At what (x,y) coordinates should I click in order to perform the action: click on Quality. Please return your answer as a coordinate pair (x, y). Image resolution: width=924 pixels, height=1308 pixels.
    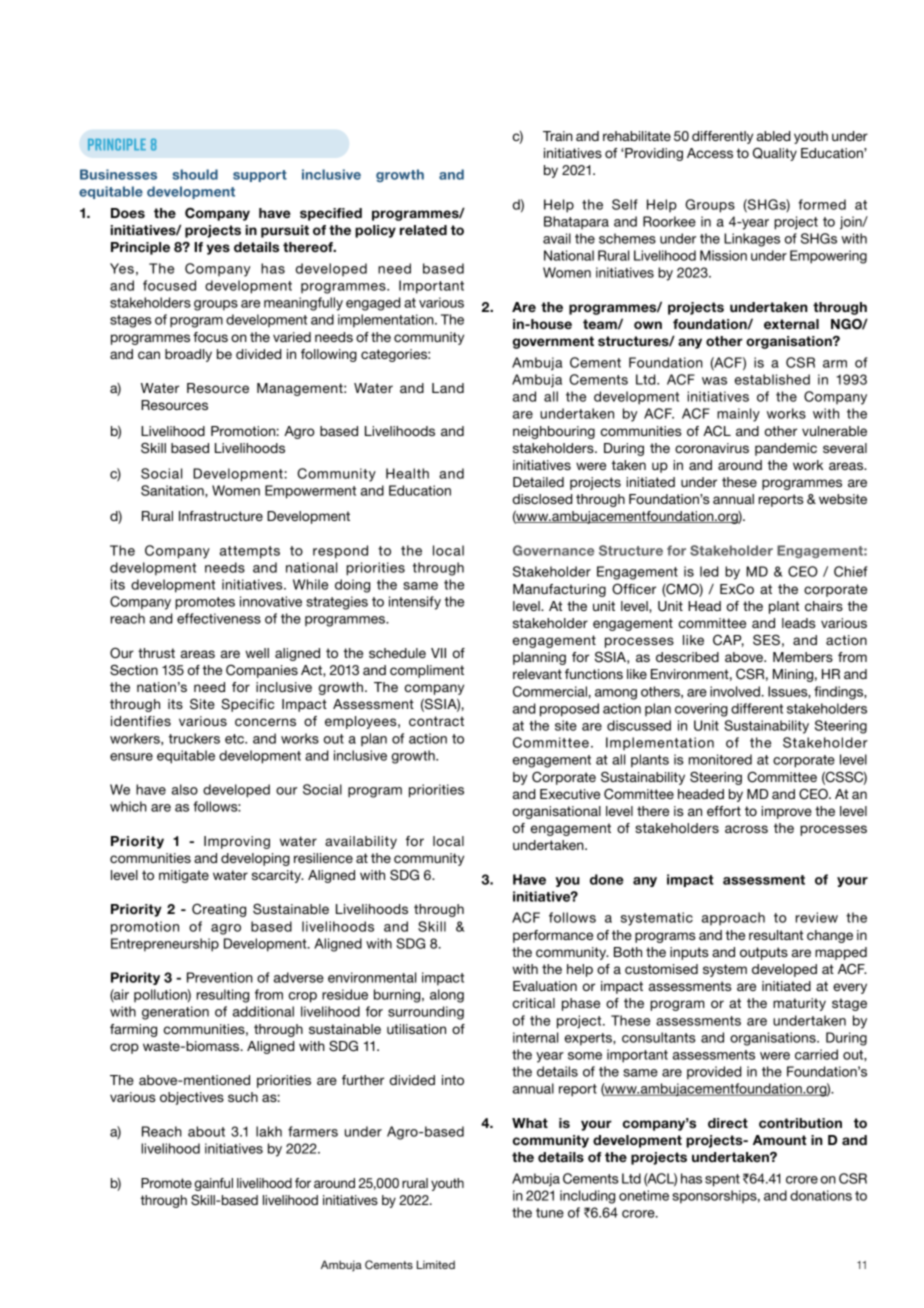
    Looking at the image, I should click on (775, 154).
